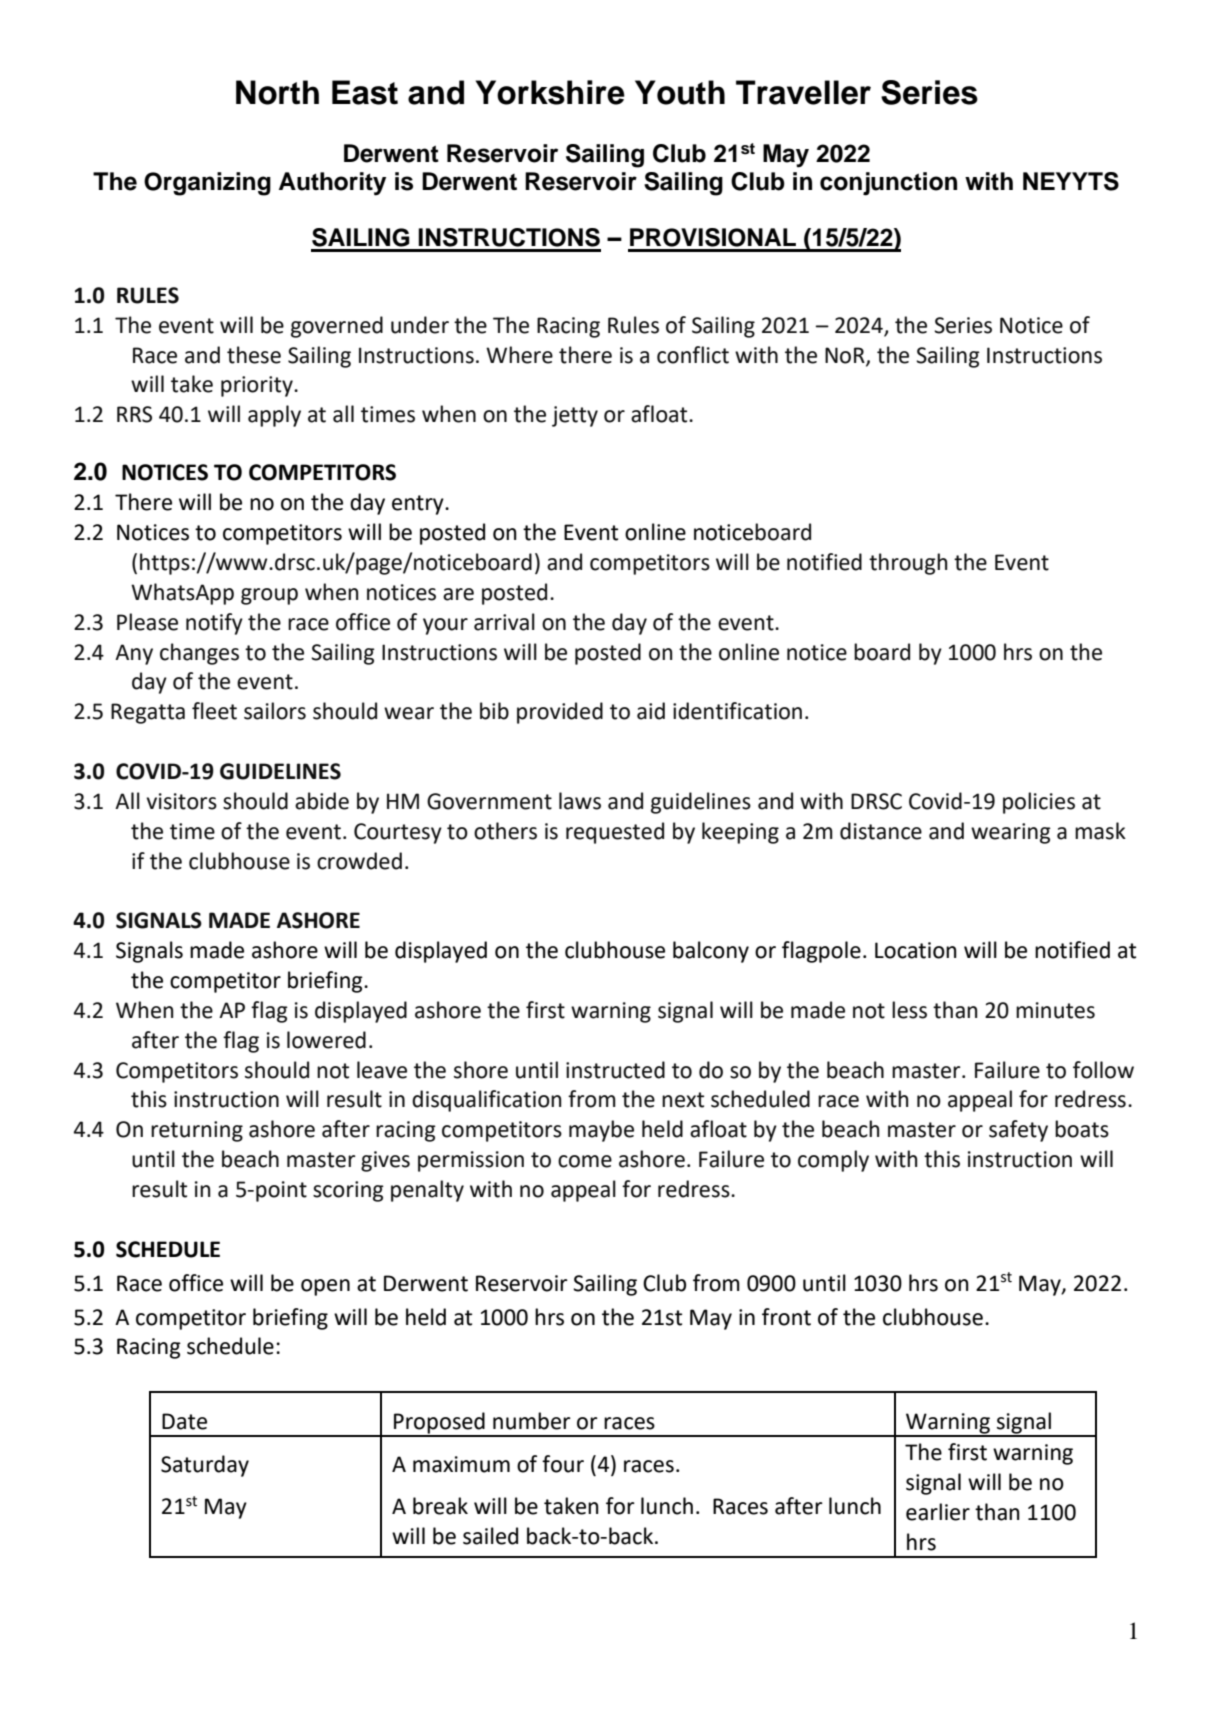 This image has width=1213, height=1716. What do you see at coordinates (908, 564) in the image?
I see `through` at bounding box center [908, 564].
